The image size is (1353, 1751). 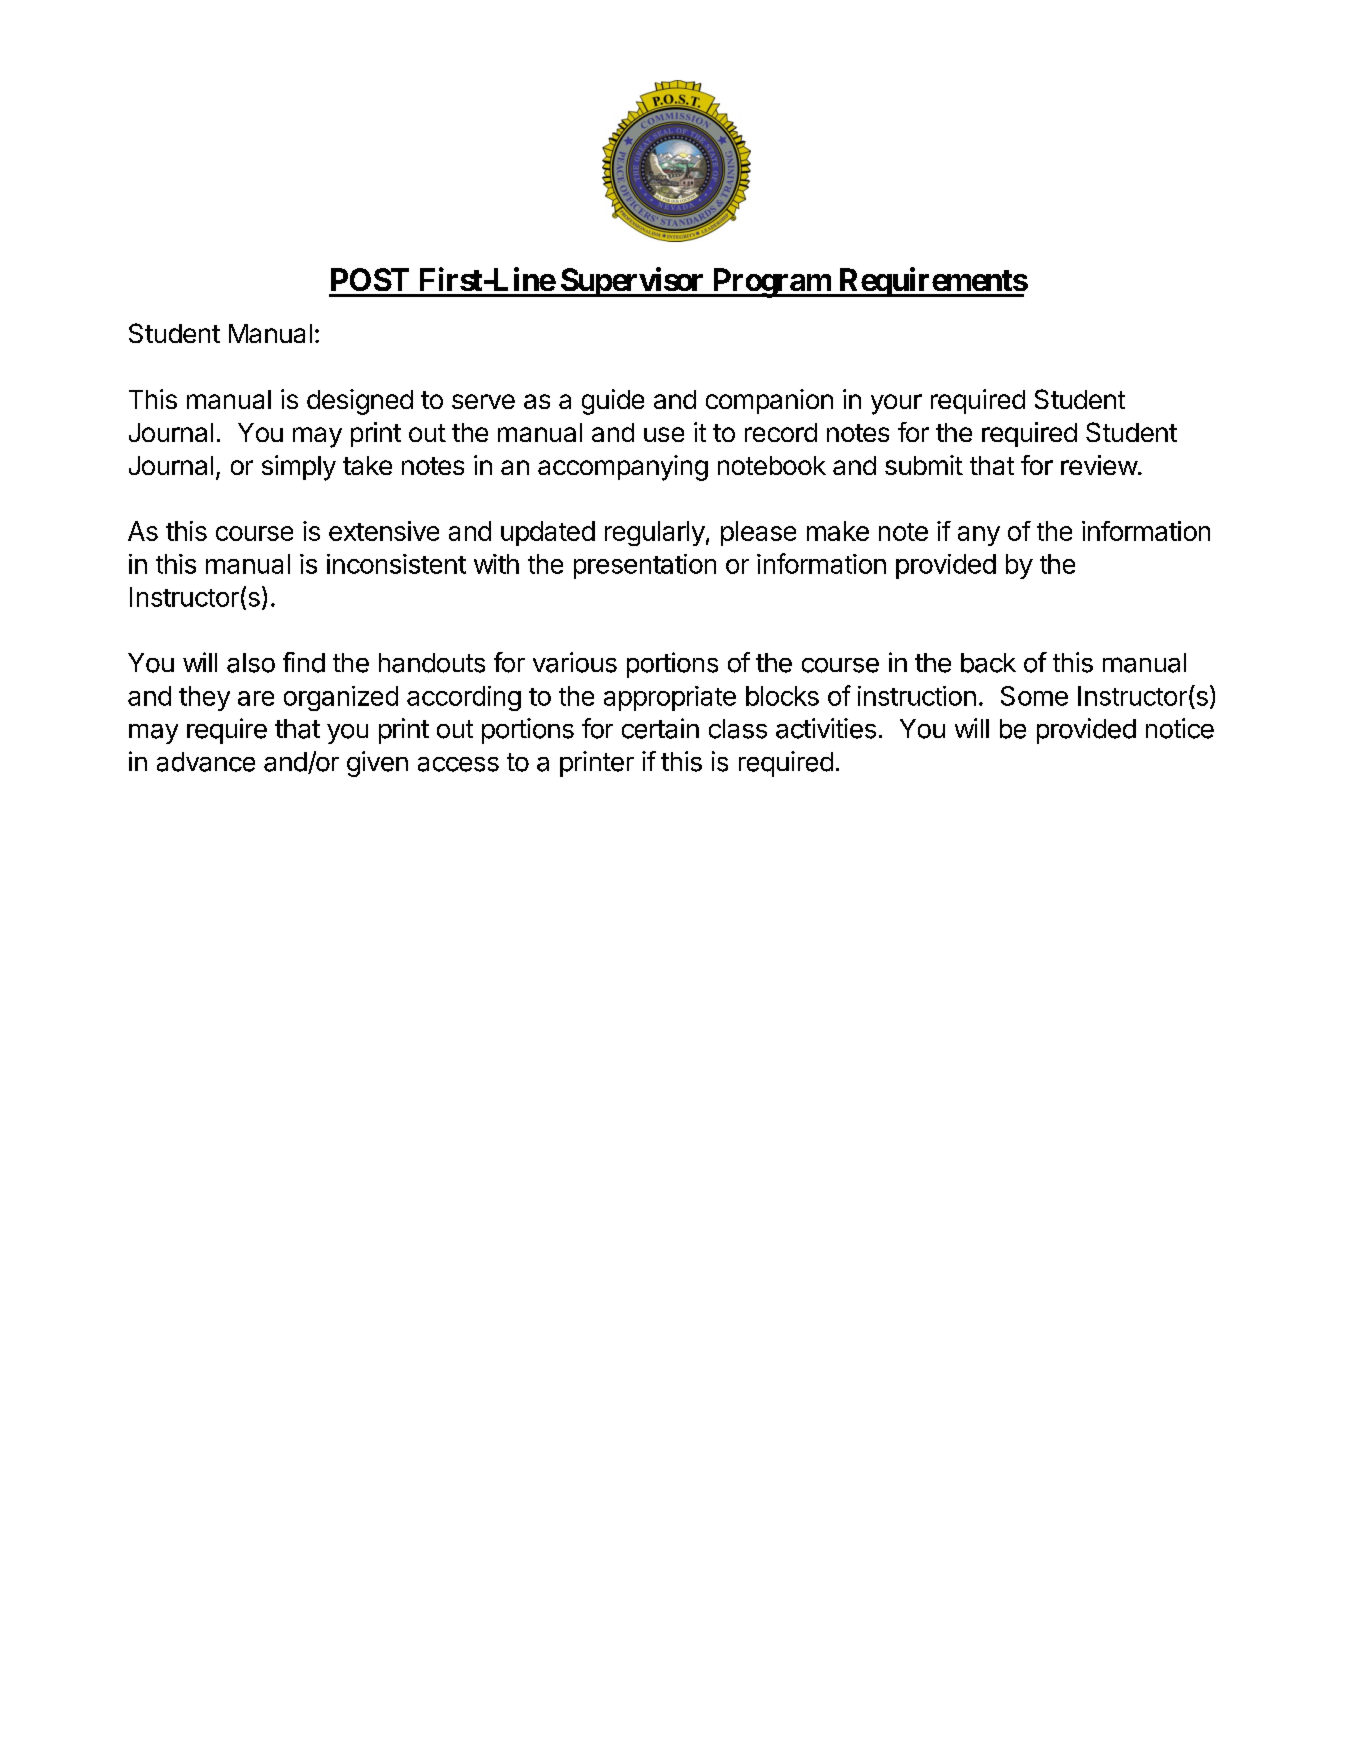 I want to click on regularly, so click(x=655, y=533).
